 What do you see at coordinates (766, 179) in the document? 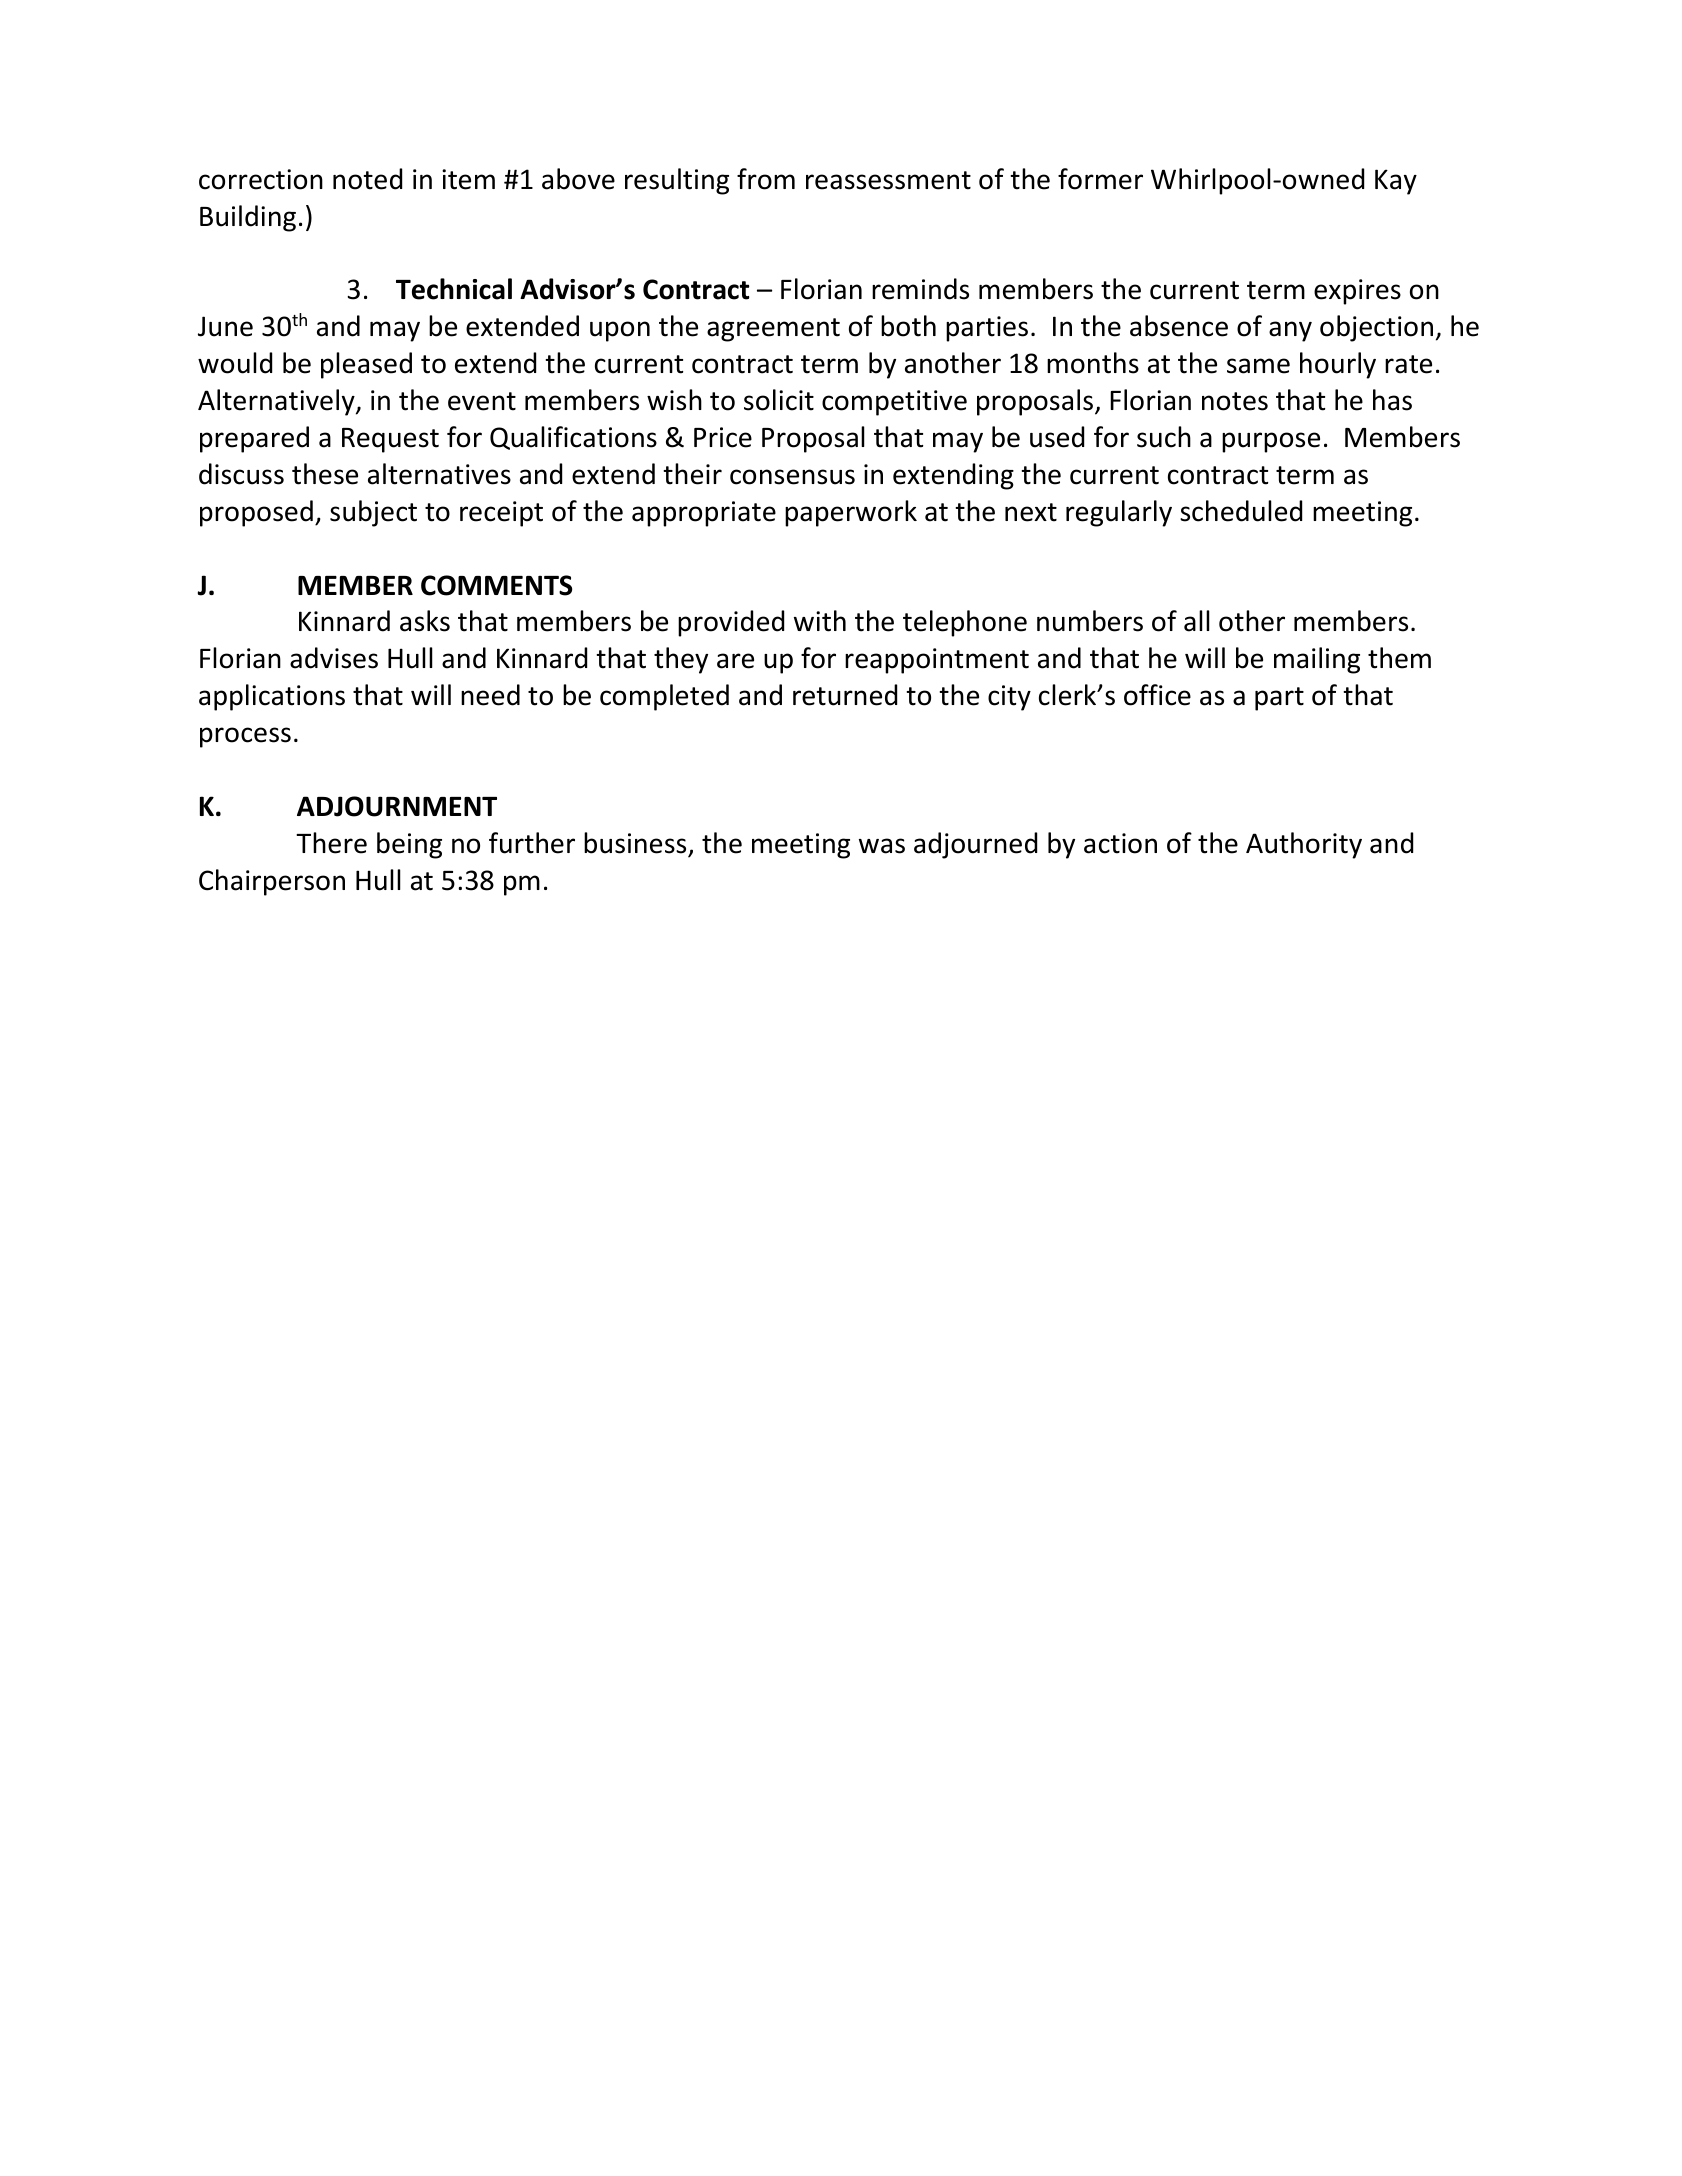
I see `from` at bounding box center [766, 179].
